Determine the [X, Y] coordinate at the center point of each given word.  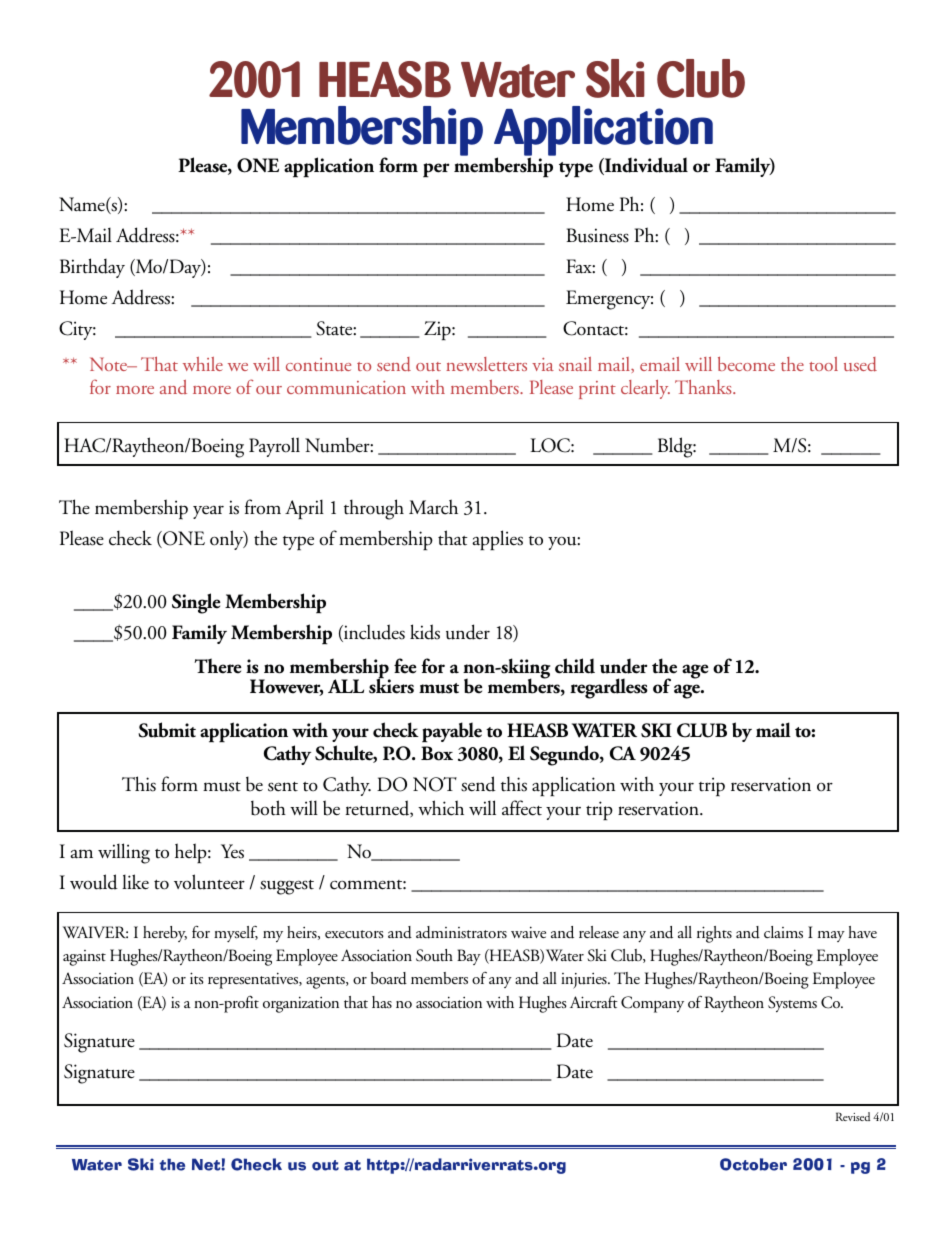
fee [405, 666]
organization [301, 1004]
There [218, 666]
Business [598, 235]
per [436, 170]
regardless [609, 688]
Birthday [92, 268]
